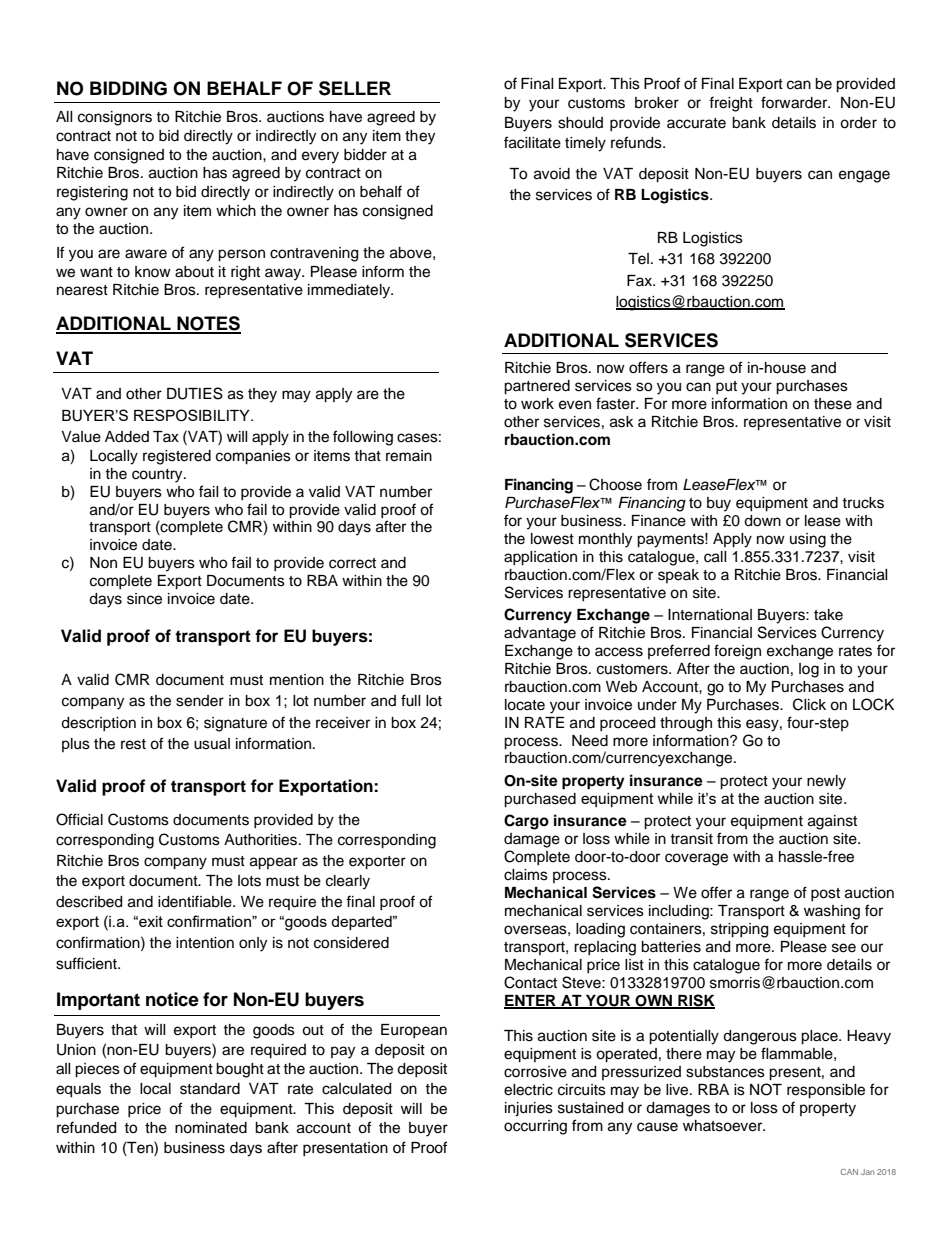  What do you see at coordinates (532, 142) in the page?
I see `facilitate` at bounding box center [532, 142].
